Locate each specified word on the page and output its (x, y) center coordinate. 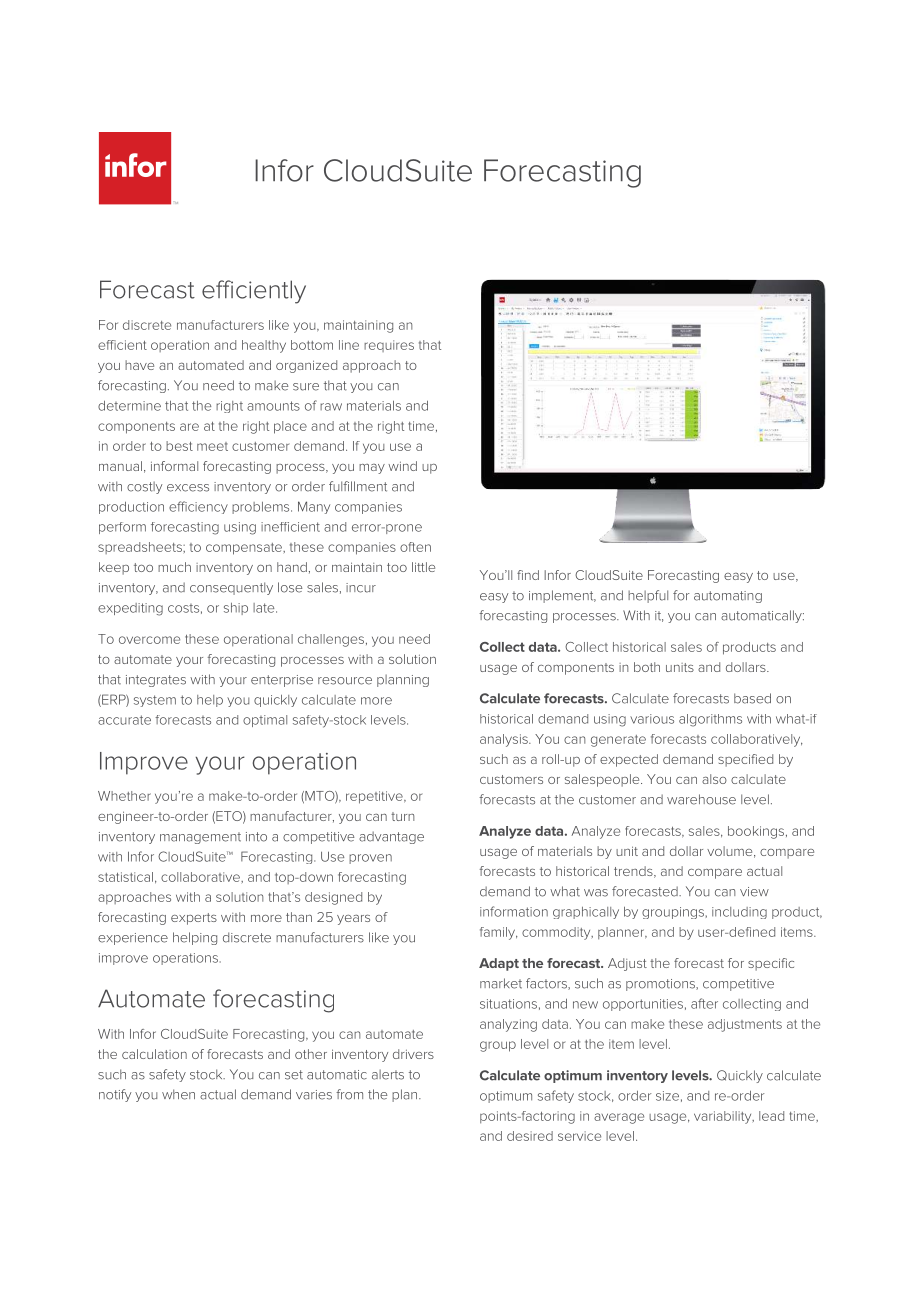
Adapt (499, 964)
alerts (388, 1074)
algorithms (710, 720)
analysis (505, 740)
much (174, 567)
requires (389, 346)
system (155, 701)
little (423, 567)
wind (402, 466)
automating (728, 597)
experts (194, 919)
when (178, 1094)
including (739, 913)
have (139, 365)
